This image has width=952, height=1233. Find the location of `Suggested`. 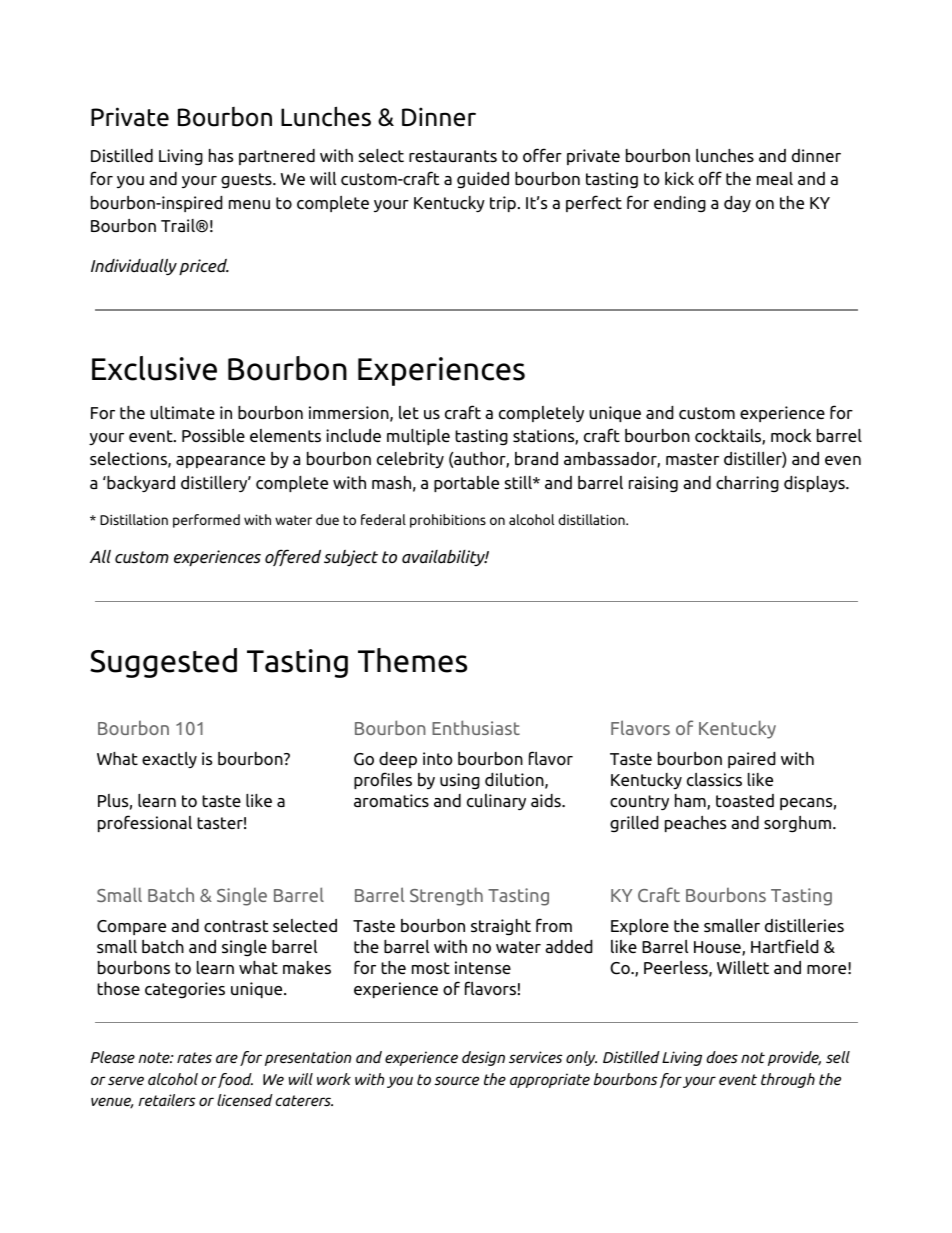

Suggested is located at coordinates (163, 663).
